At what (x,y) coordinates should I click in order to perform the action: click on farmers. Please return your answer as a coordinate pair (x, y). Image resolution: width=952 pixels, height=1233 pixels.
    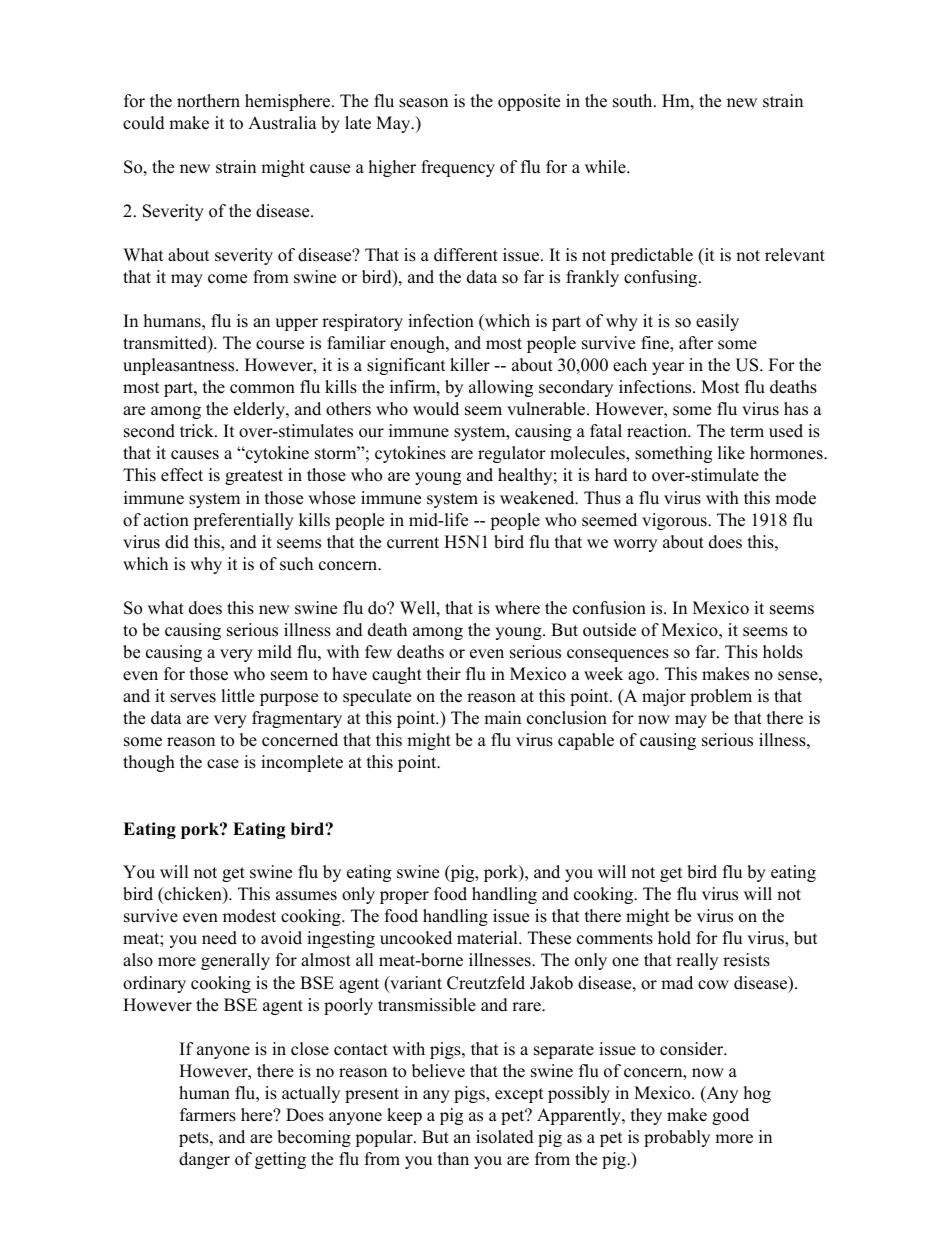
    Looking at the image, I should click on (208, 1115).
